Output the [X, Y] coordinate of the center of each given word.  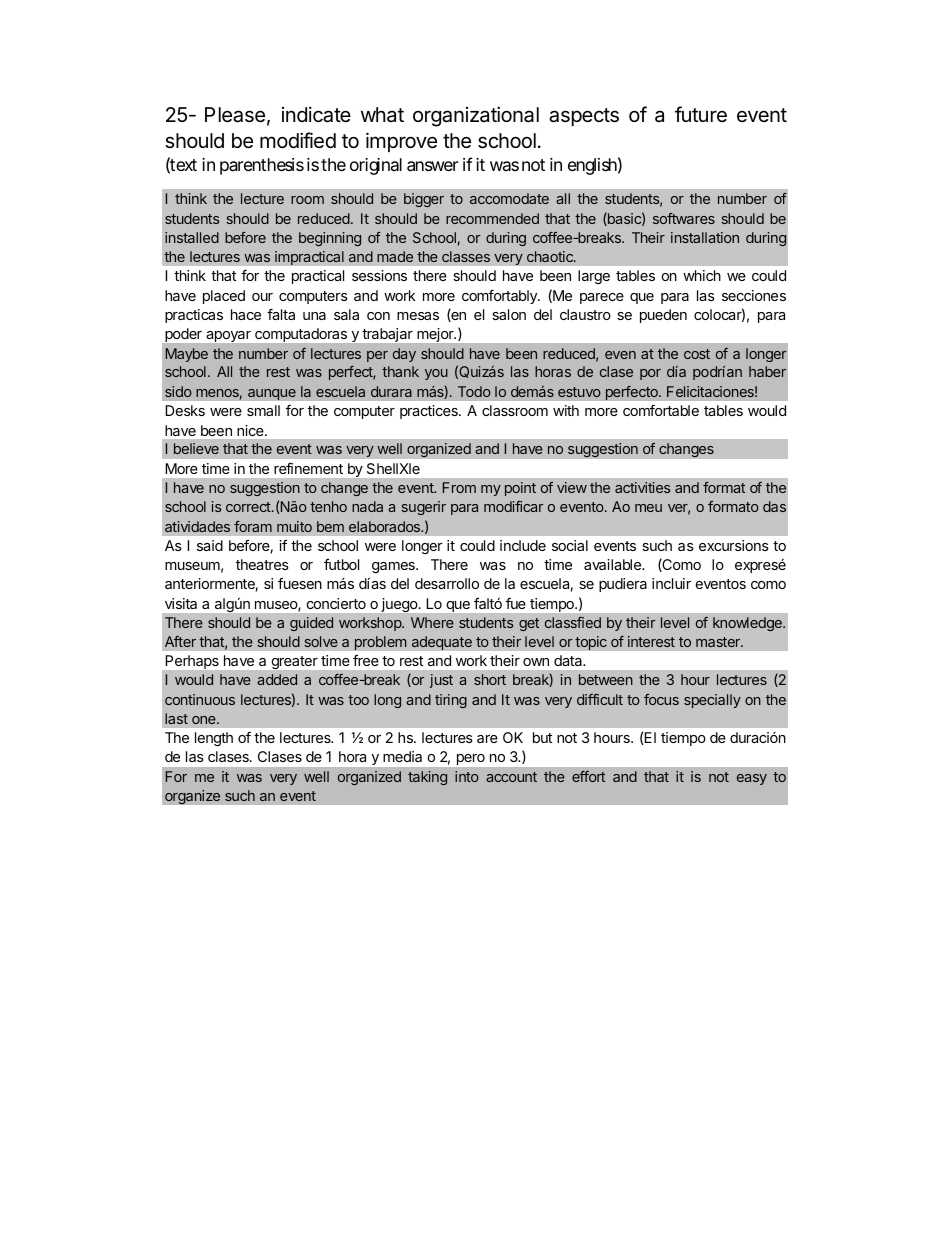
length [214, 739]
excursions [734, 545]
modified [298, 140]
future [701, 114]
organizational [476, 116]
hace [246, 314]
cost [697, 354]
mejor [436, 335]
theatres [262, 564]
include [523, 545]
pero [471, 759]
